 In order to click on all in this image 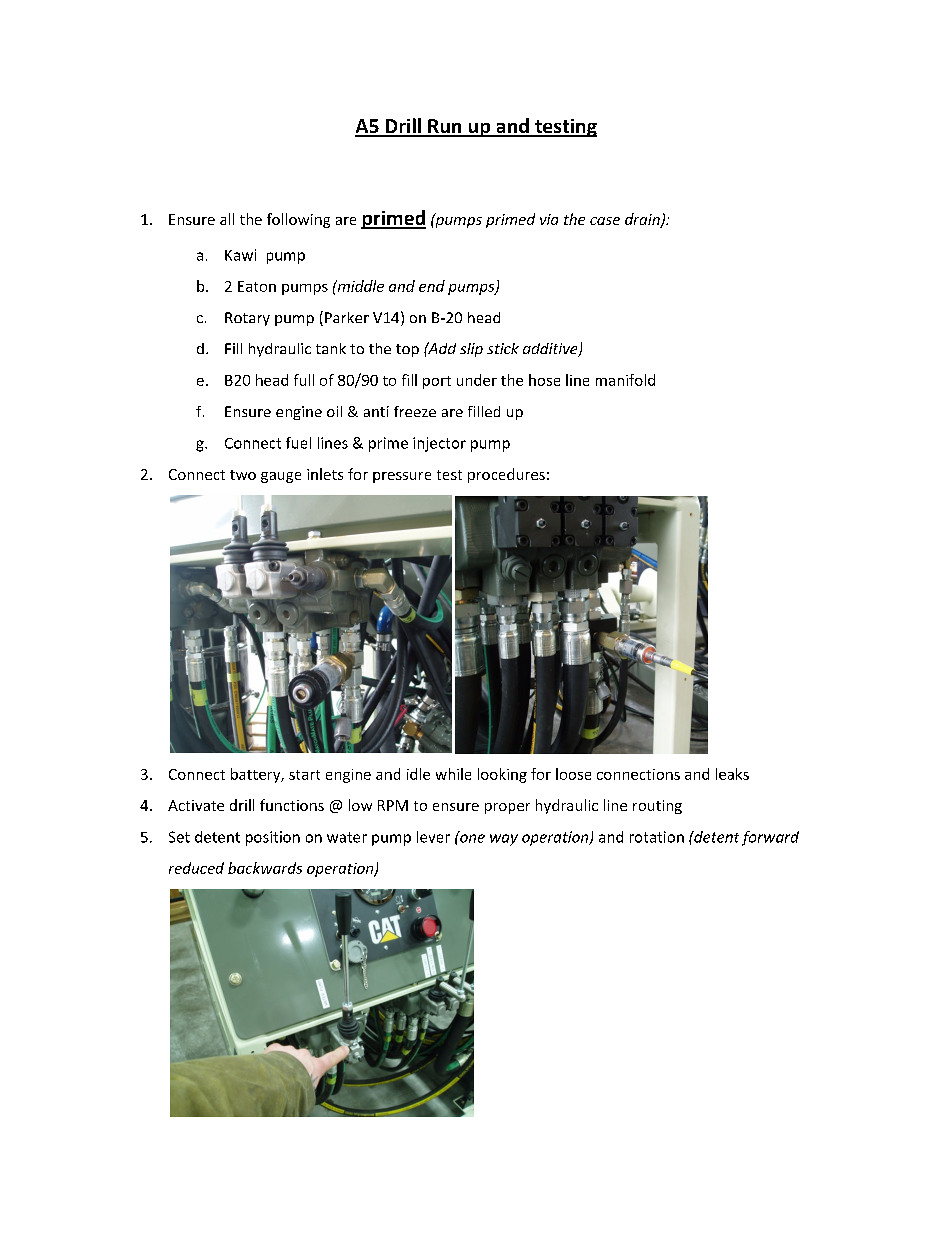, I will do `click(227, 219)`.
